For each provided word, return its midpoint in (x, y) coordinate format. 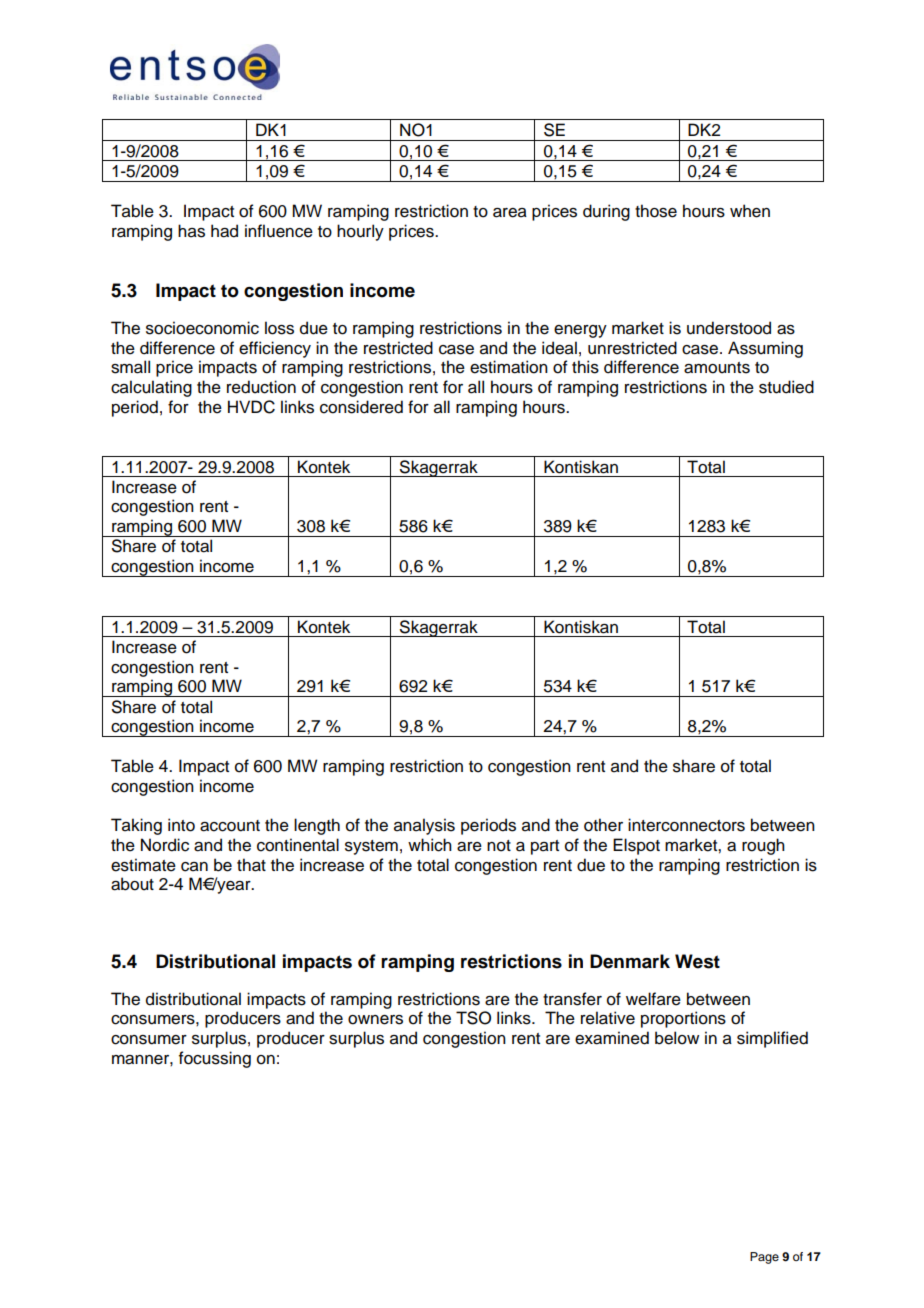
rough (763, 846)
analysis (424, 826)
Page (764, 1258)
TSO (473, 1018)
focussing (215, 1059)
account (230, 826)
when (750, 211)
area (510, 213)
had (224, 231)
